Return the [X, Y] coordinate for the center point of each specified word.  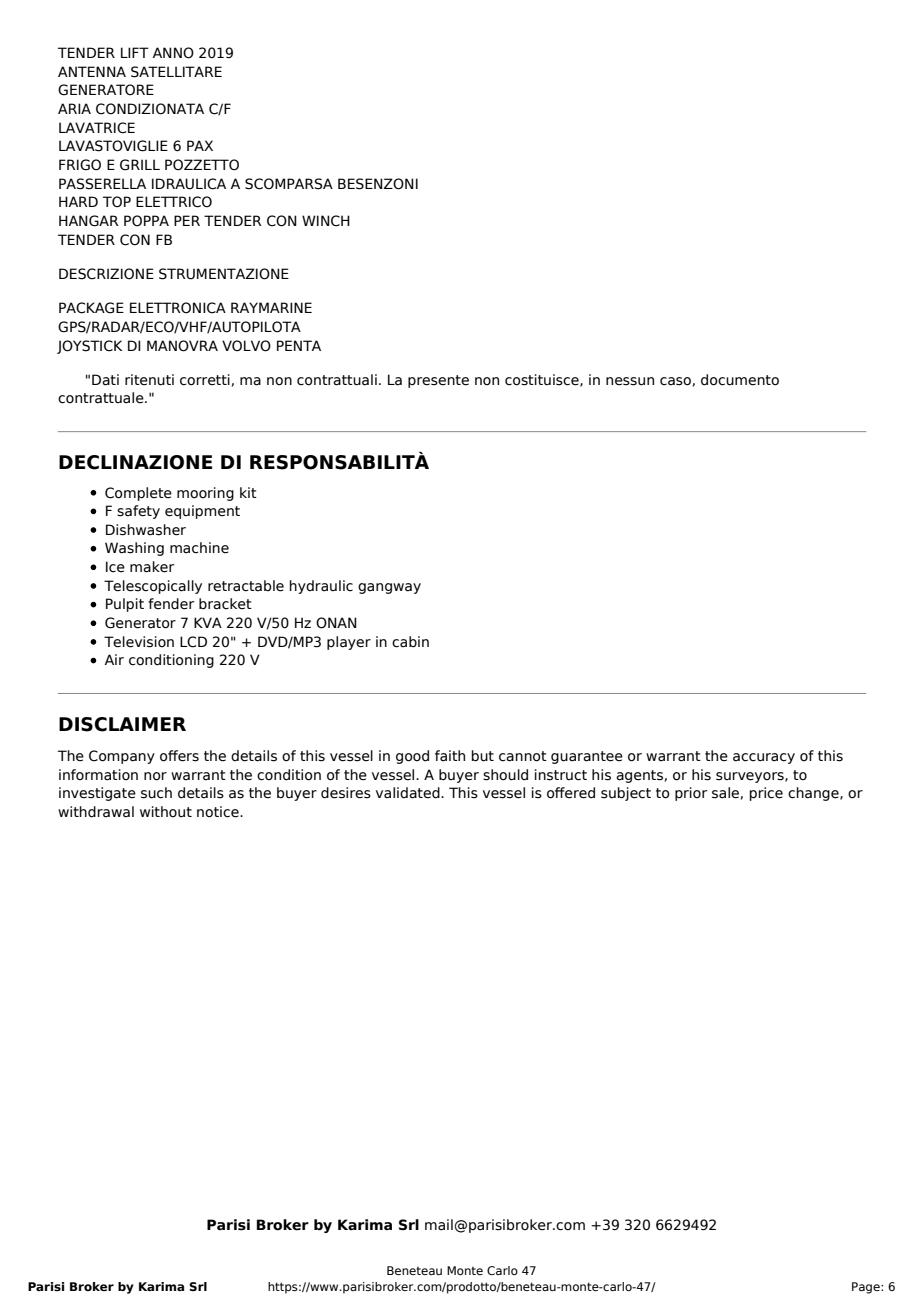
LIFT [135, 52]
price [766, 794]
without [166, 812]
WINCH [326, 221]
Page [867, 1288]
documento [740, 380]
